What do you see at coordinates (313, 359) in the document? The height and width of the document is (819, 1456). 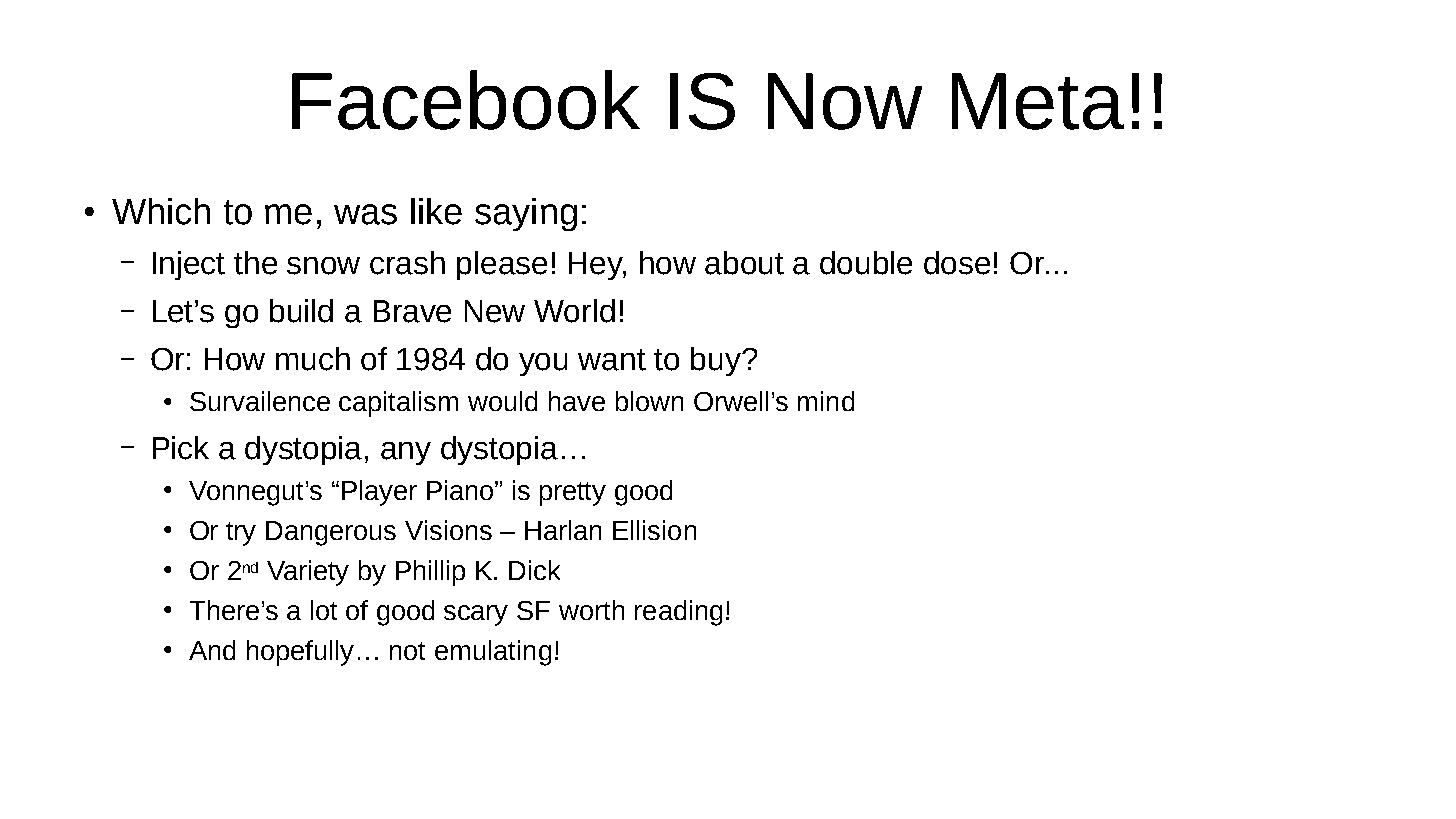 I see `much` at bounding box center [313, 359].
